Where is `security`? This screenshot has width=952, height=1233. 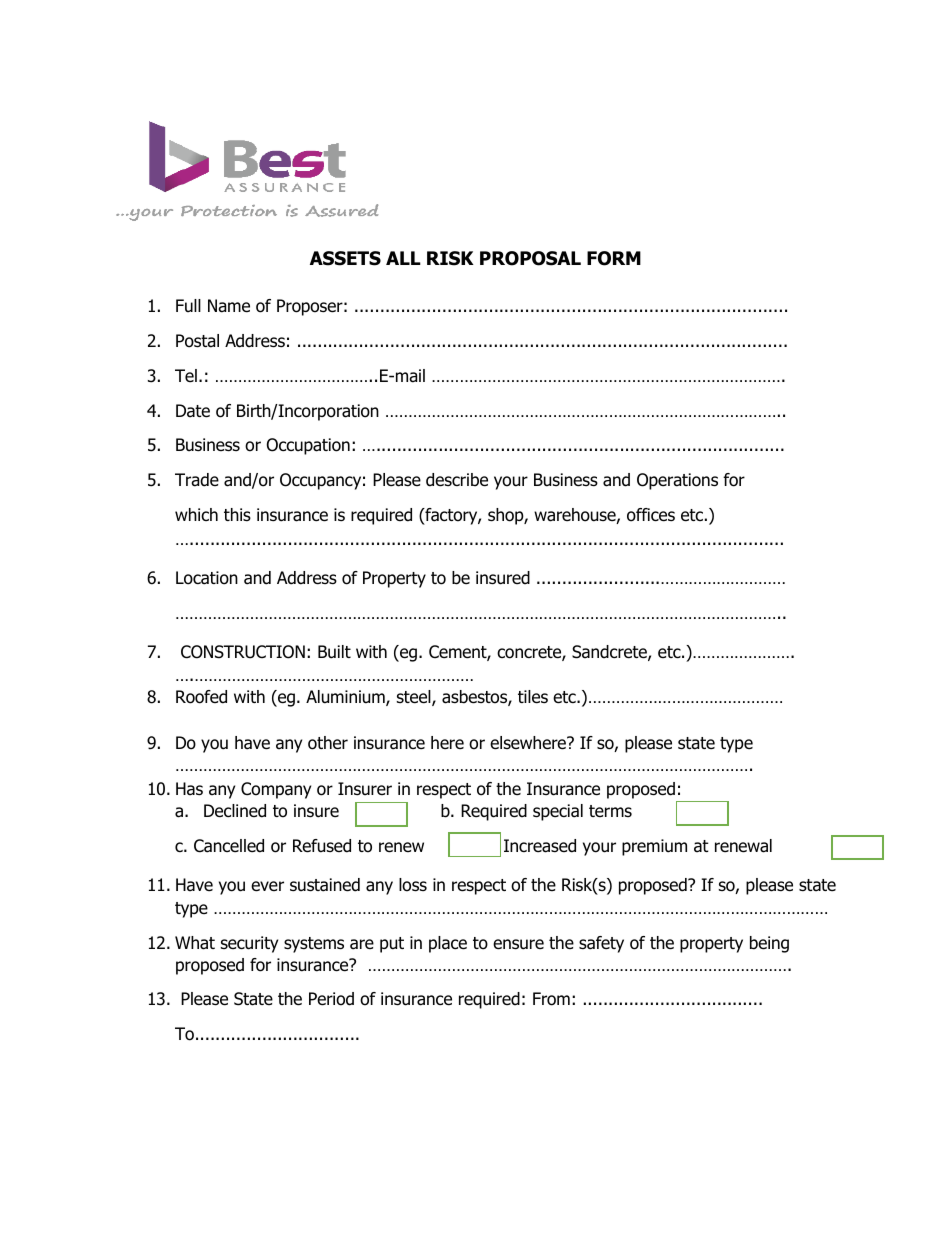
security is located at coordinates (249, 944).
